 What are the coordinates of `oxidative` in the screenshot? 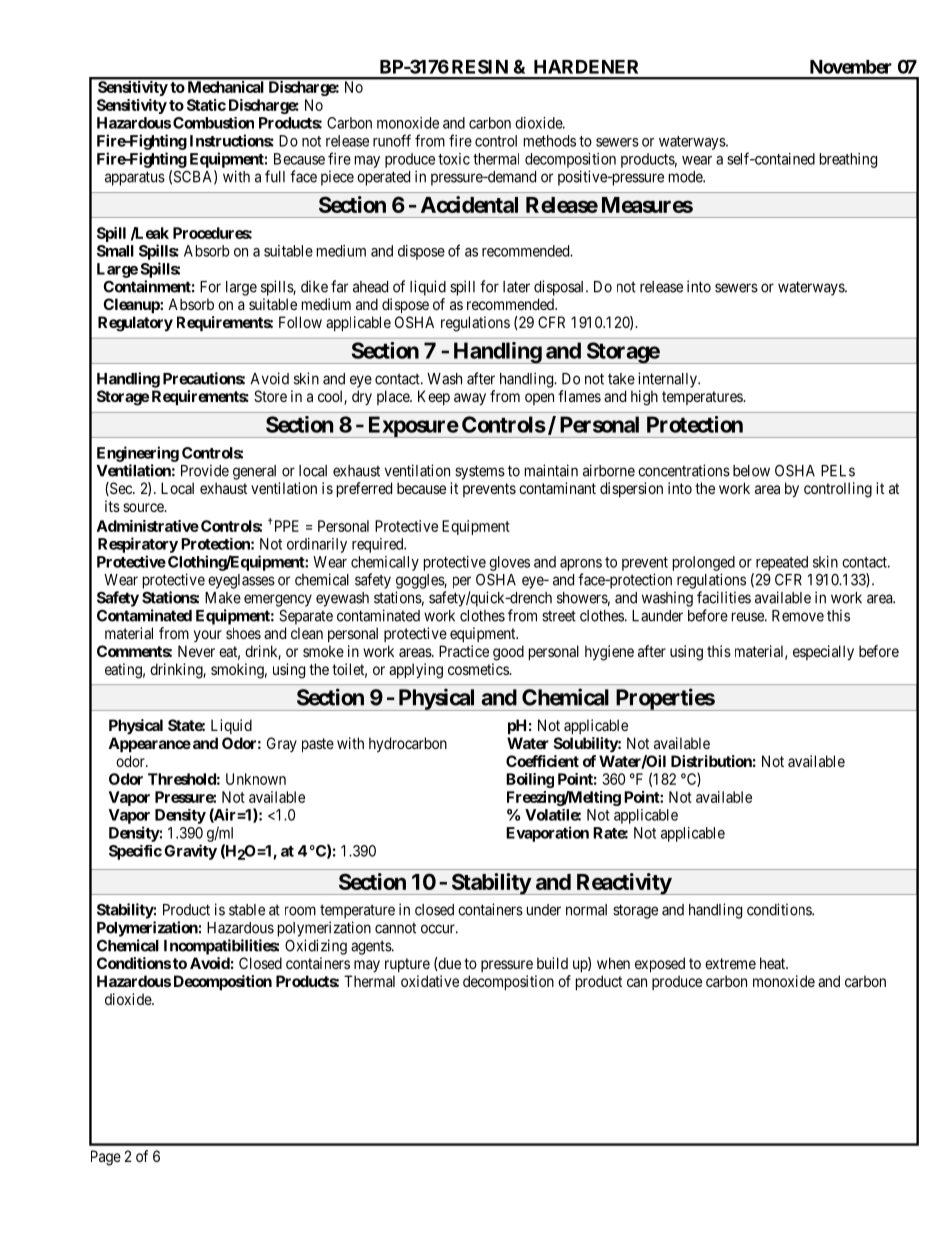 It's located at (430, 981).
